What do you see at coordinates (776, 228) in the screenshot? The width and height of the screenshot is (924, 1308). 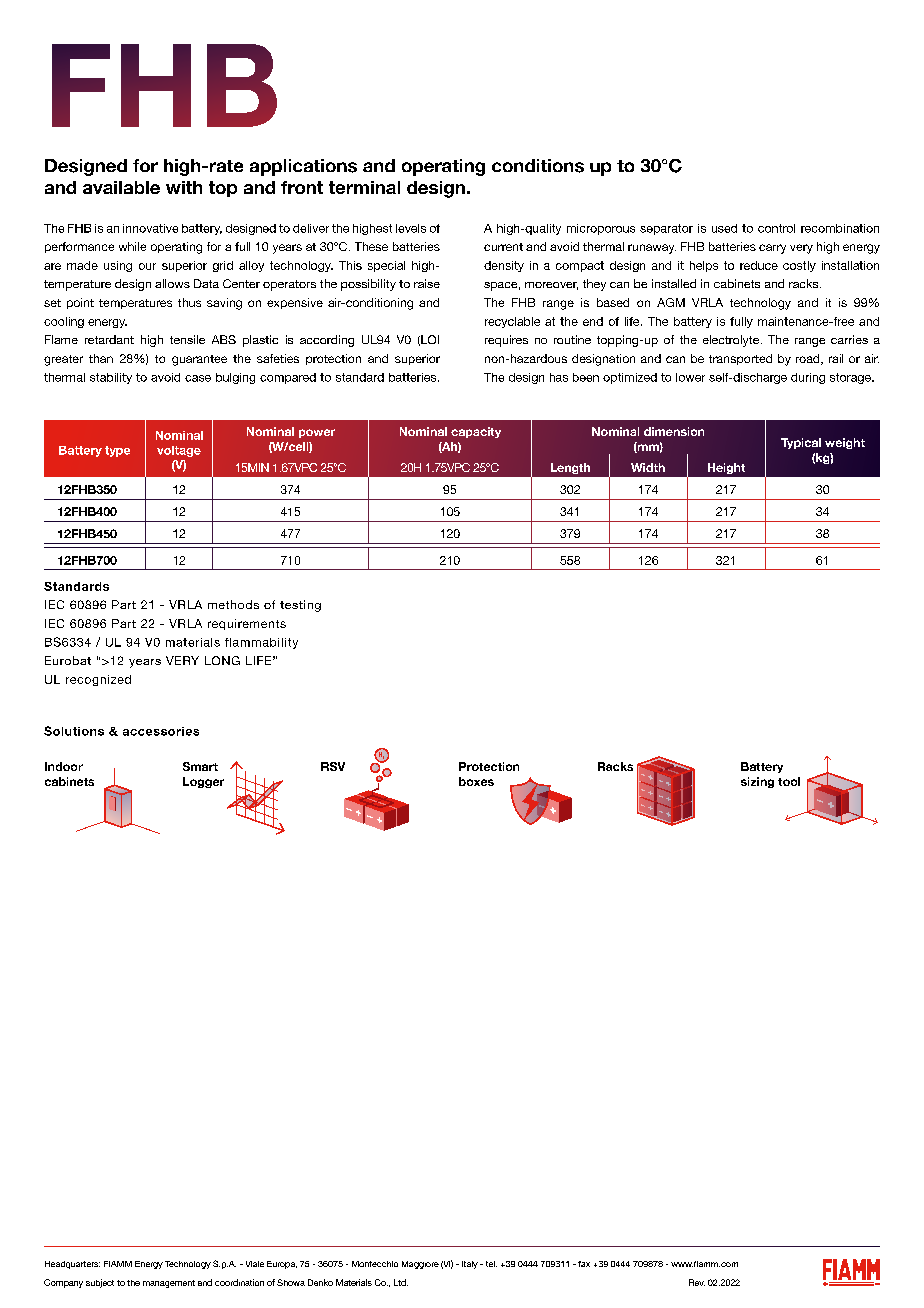 I see `control` at bounding box center [776, 228].
